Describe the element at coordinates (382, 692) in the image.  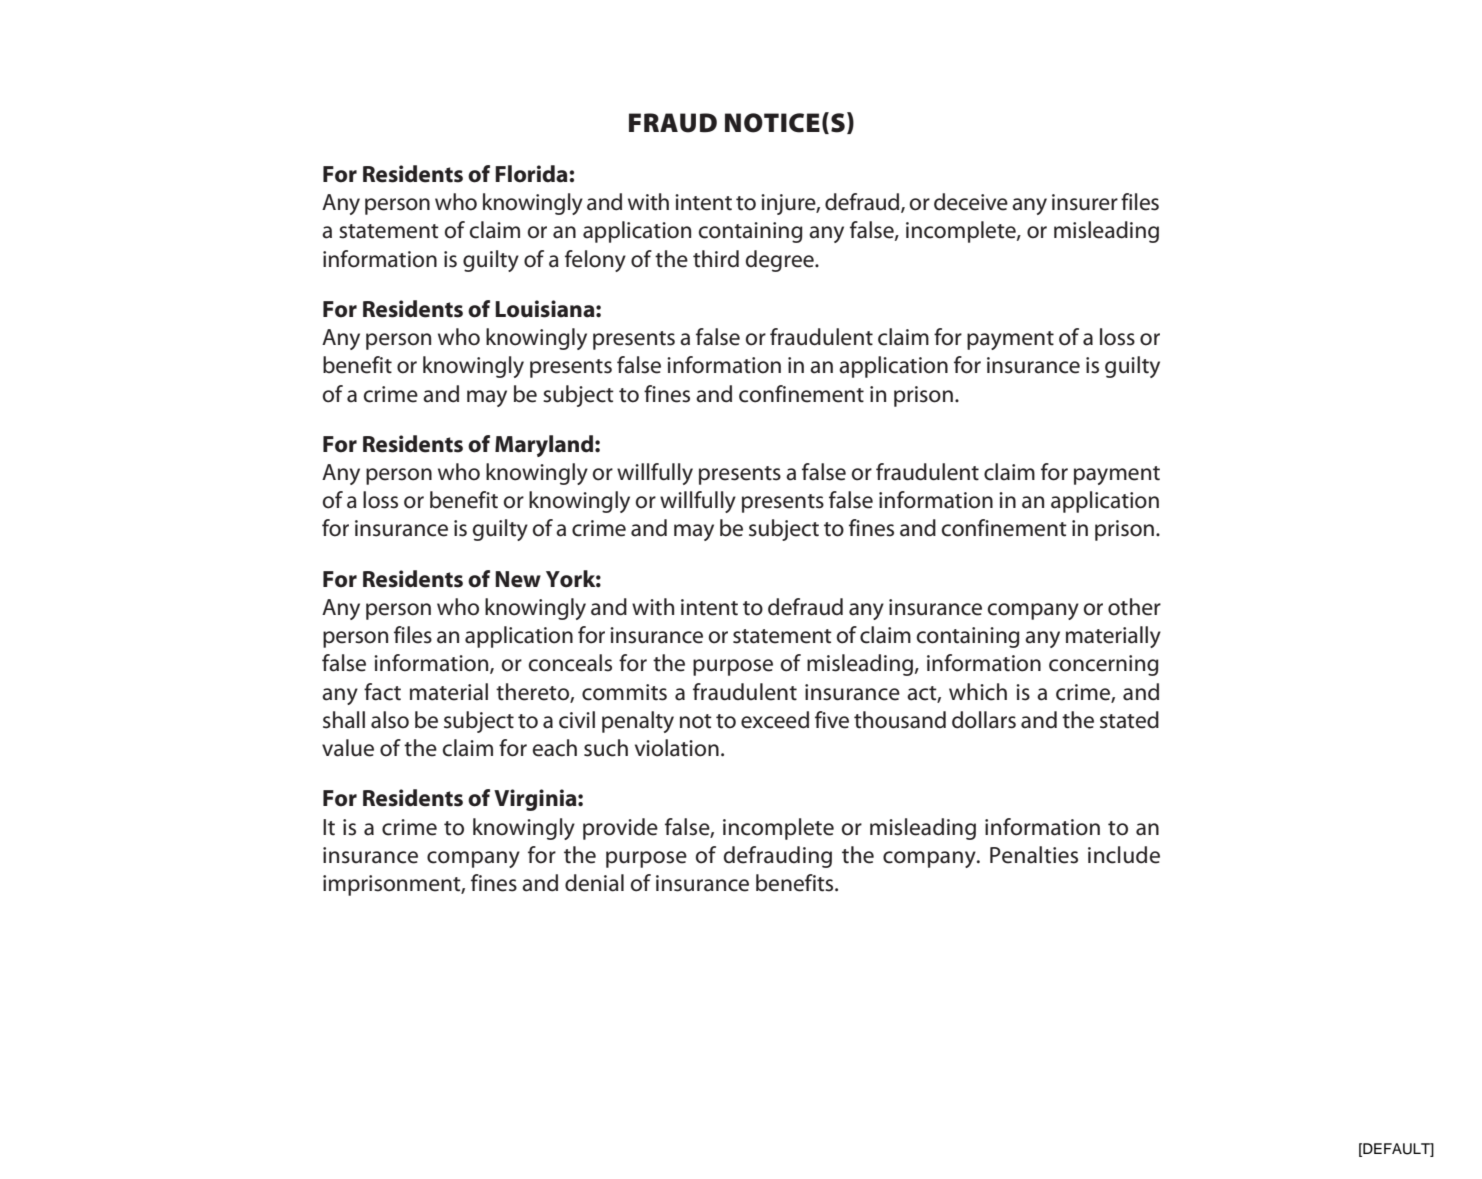
I see `fact` at that location.
